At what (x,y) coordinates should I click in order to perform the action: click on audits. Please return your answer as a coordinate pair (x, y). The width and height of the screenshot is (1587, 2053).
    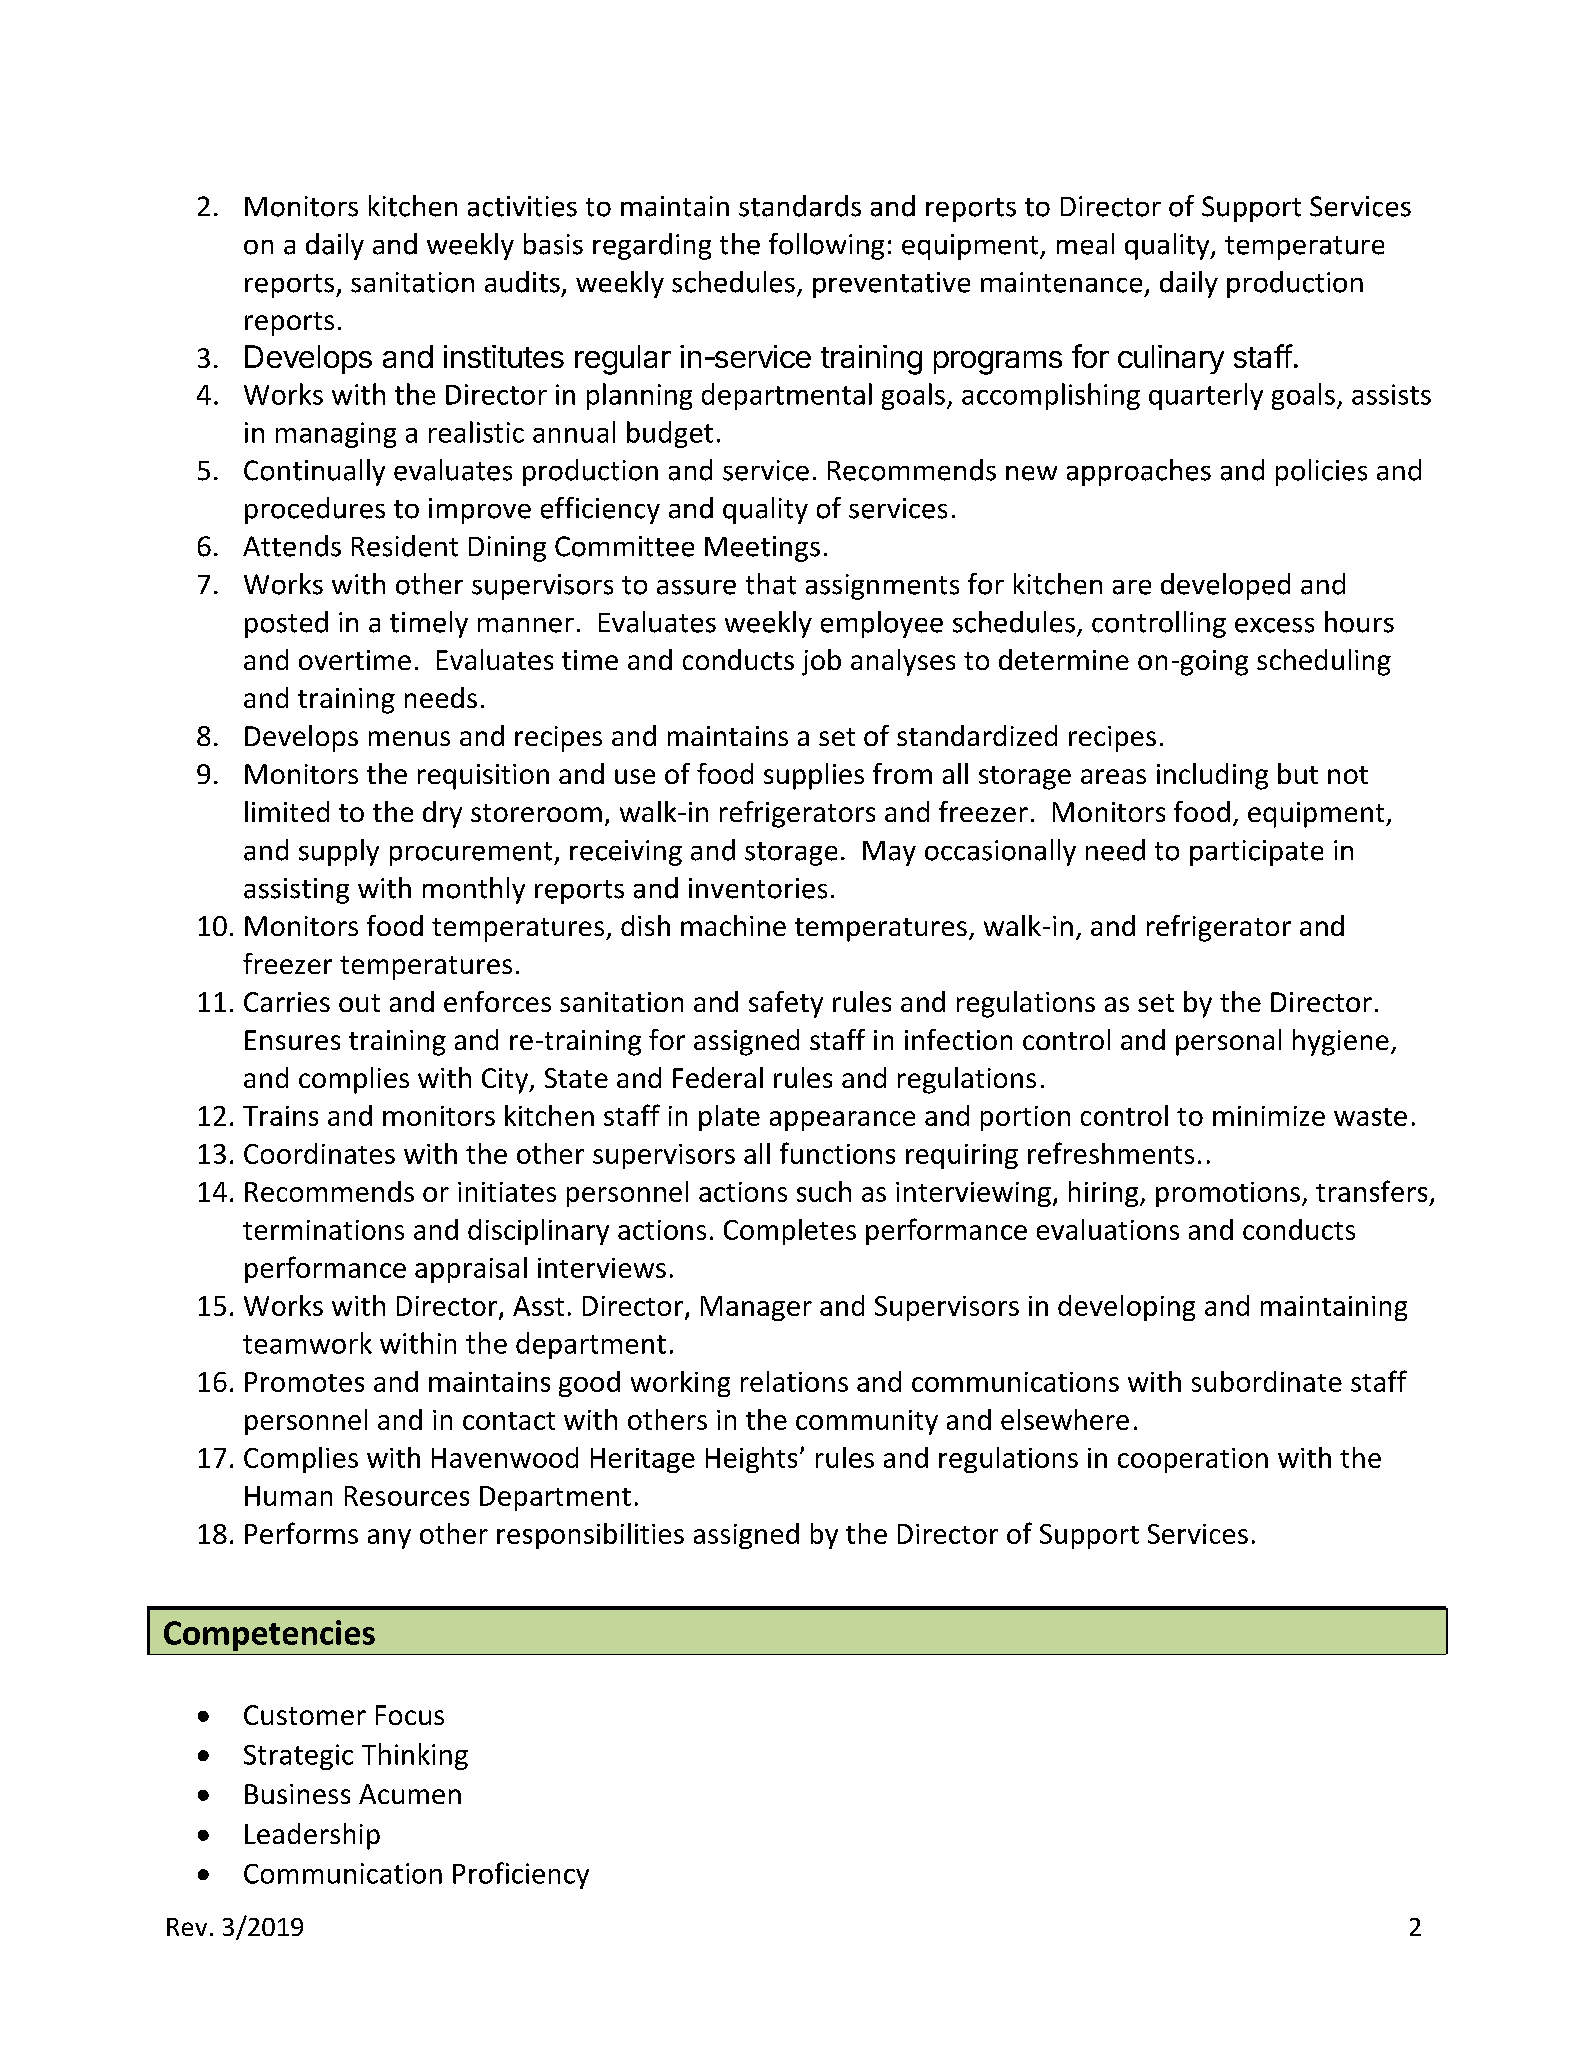
    Looking at the image, I should click on (522, 282).
